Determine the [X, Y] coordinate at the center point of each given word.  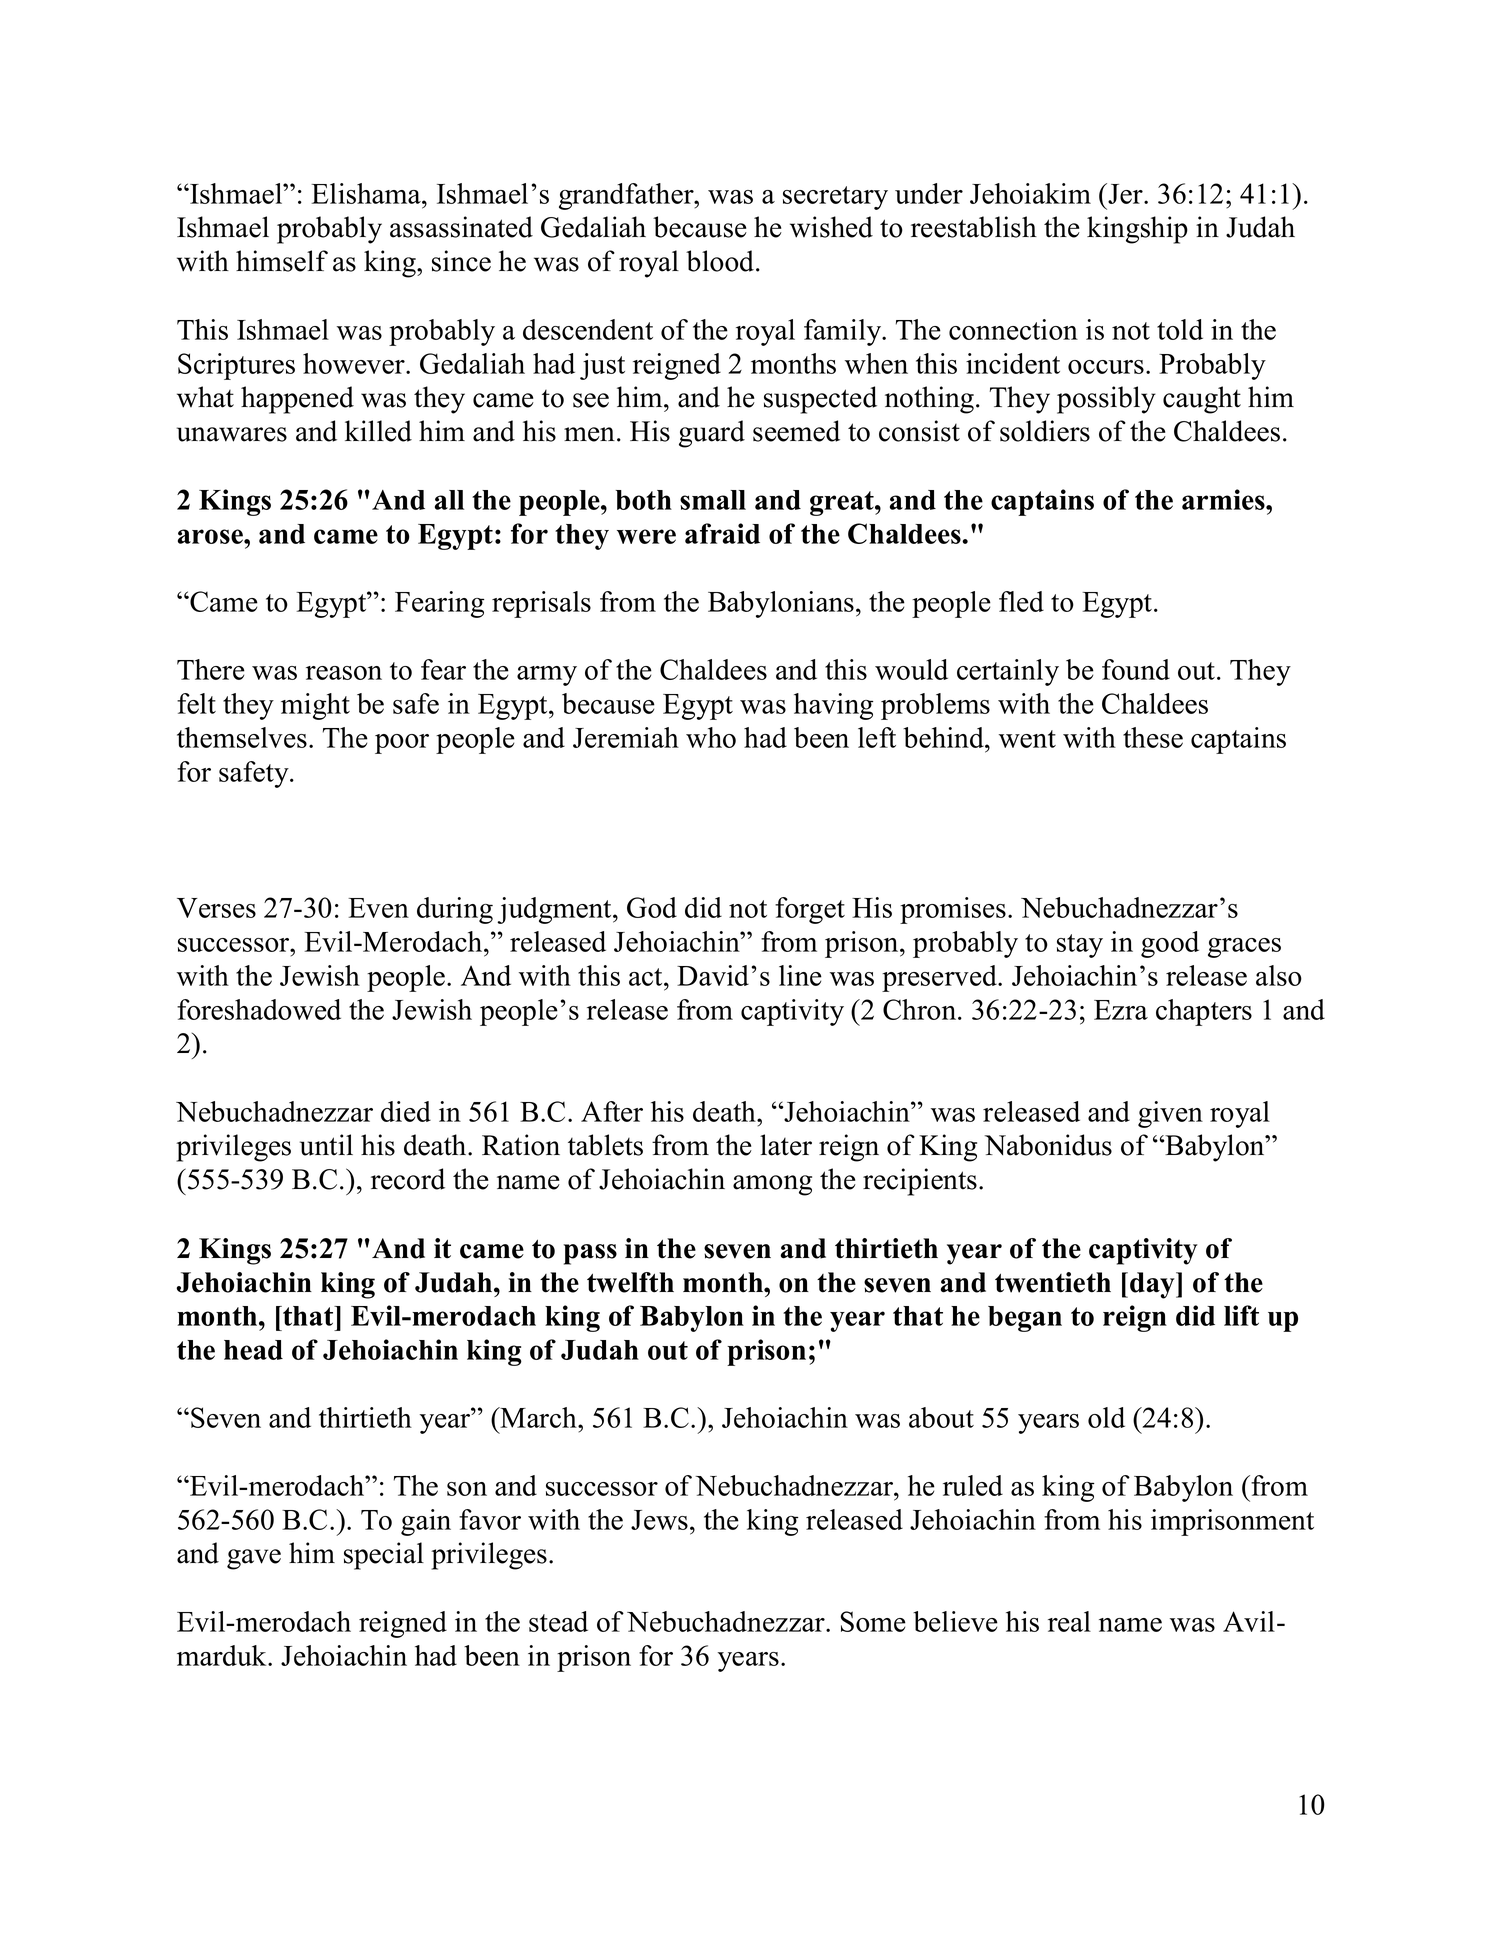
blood [721, 261]
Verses [216, 908]
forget [810, 910]
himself [282, 261]
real [1069, 1621]
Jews [659, 1520]
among [772, 1185]
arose [211, 536]
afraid [722, 533]
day [1153, 1285]
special [384, 1556]
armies [1224, 499]
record [408, 1179]
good [1170, 944]
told [1180, 329]
